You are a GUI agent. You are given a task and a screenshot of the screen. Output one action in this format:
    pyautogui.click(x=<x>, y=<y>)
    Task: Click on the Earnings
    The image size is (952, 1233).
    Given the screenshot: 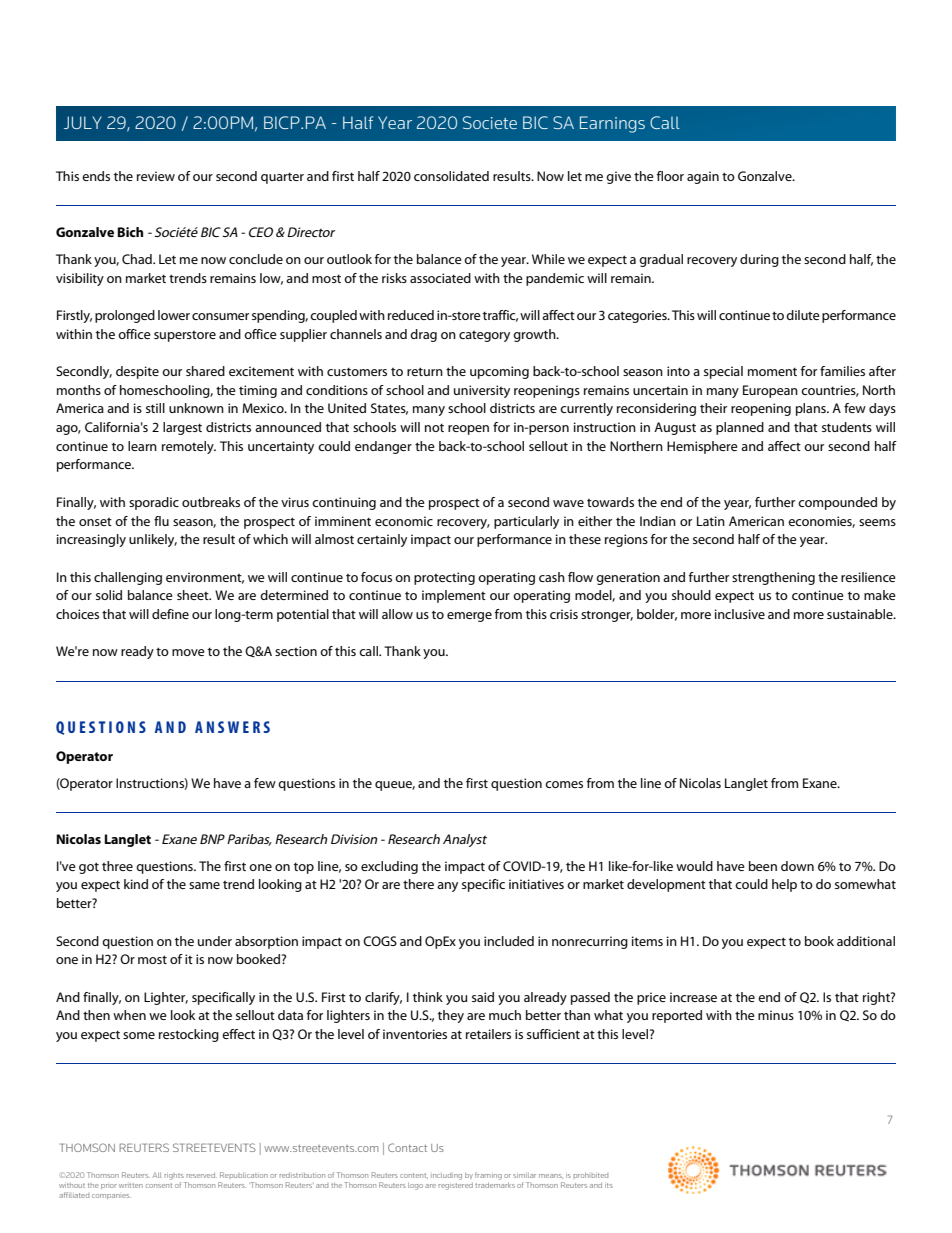 What is the action you would take?
    pyautogui.click(x=612, y=124)
